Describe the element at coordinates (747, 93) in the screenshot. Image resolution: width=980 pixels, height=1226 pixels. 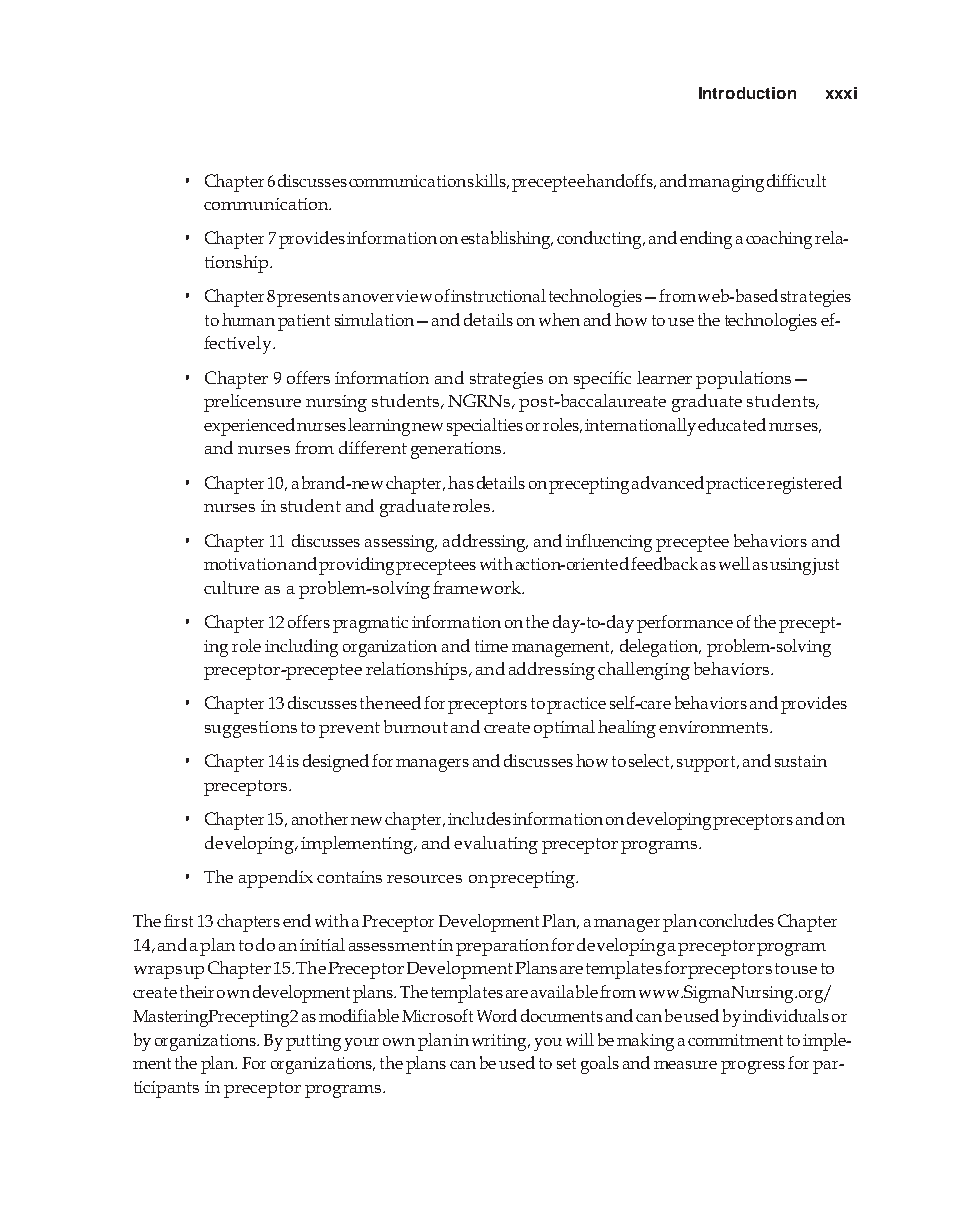
I see `Introduction` at that location.
